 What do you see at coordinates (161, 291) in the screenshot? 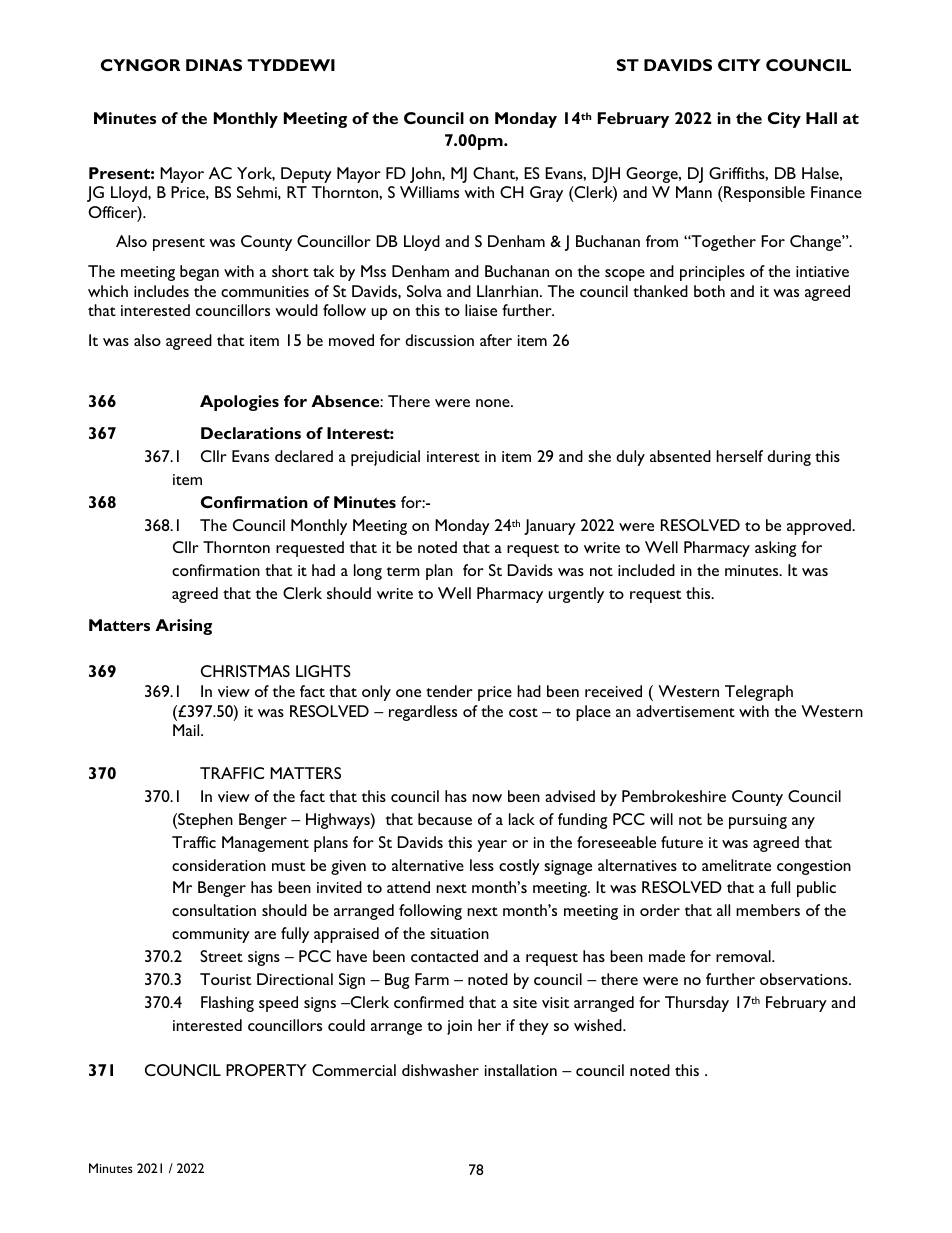
I see `includes` at bounding box center [161, 291].
